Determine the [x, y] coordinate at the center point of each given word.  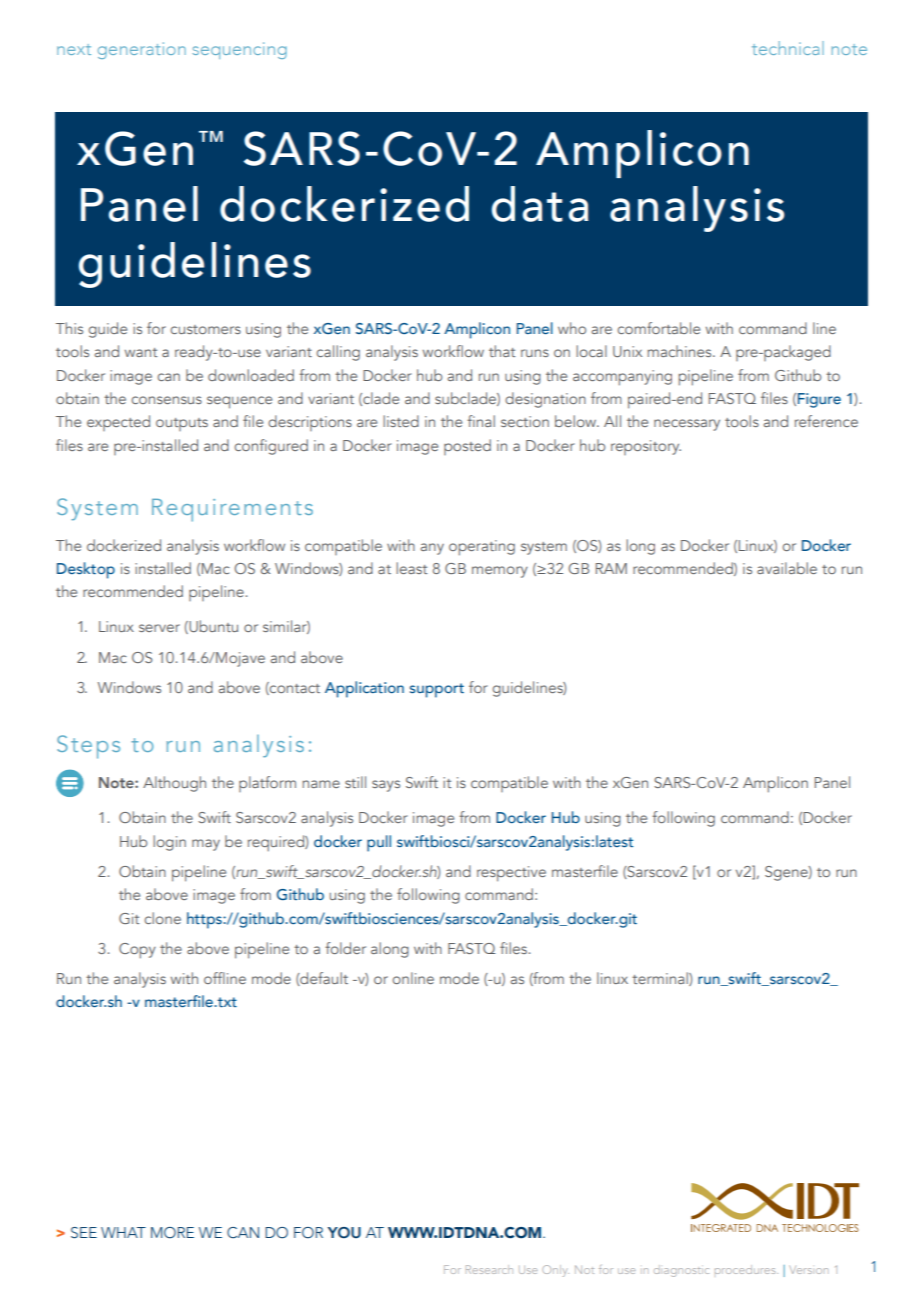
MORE [172, 1233]
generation [142, 50]
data [539, 204]
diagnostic [681, 1271]
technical [788, 48]
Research [489, 1269]
